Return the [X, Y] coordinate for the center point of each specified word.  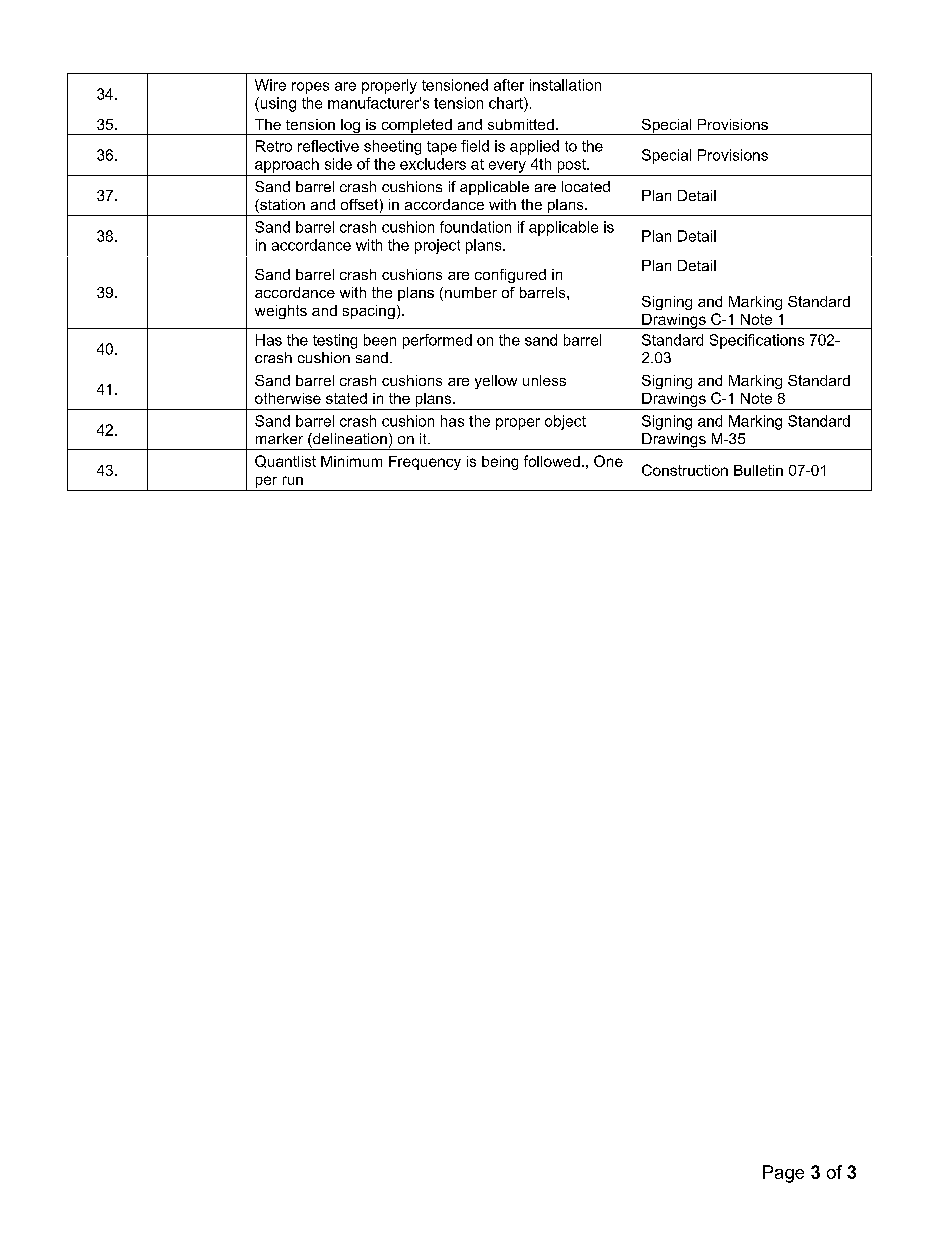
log [350, 127]
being [500, 463]
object [565, 422]
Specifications [757, 341]
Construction [685, 470]
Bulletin [758, 470]
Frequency [425, 463]
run [293, 480]
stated [346, 398]
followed [552, 461]
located [586, 186]
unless [544, 380]
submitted [521, 124]
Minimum [351, 461]
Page [783, 1174]
